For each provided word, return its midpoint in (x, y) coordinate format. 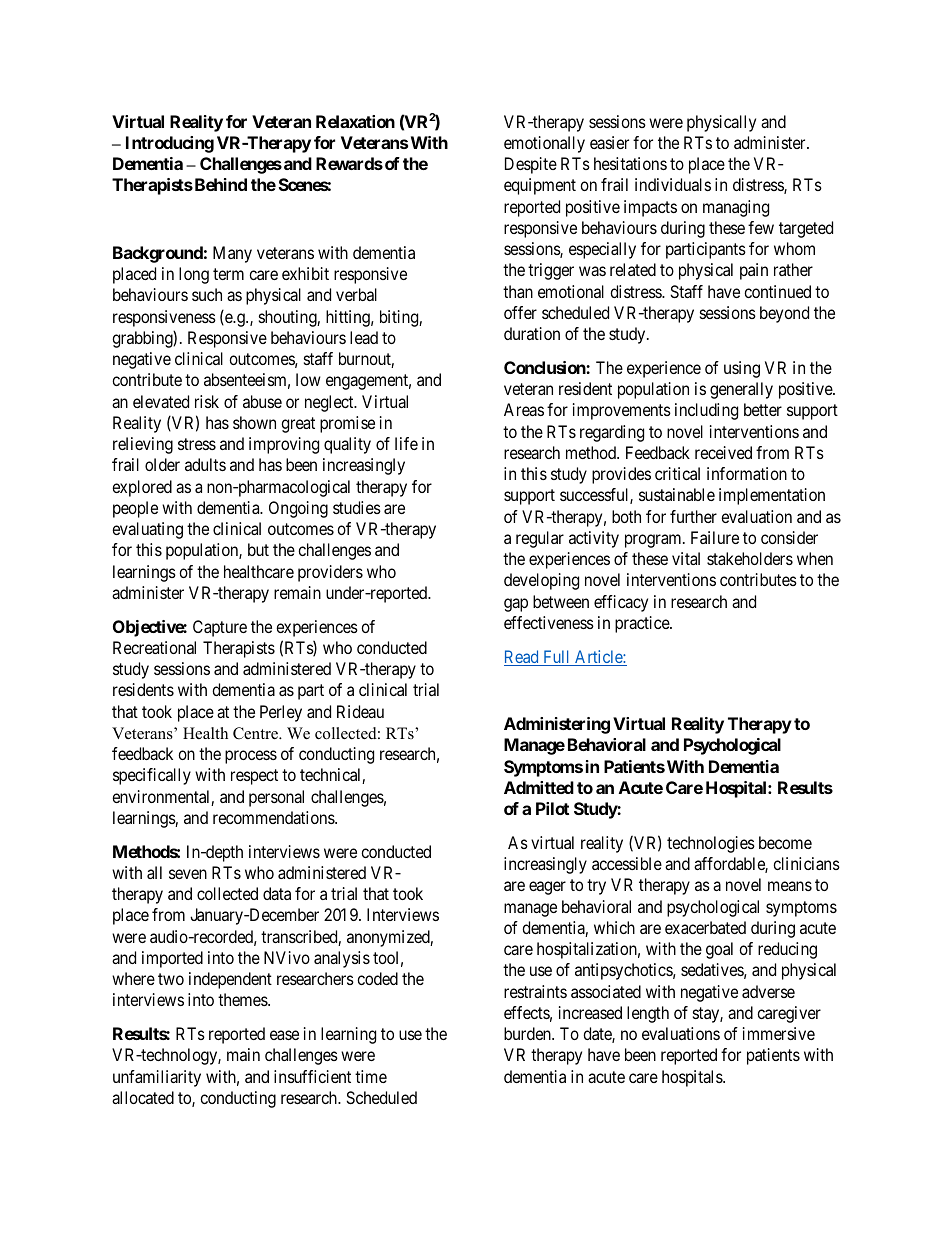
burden (528, 1033)
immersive (779, 1033)
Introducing (170, 144)
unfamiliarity (157, 1078)
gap (516, 605)
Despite (531, 165)
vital (686, 558)
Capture (220, 628)
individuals (673, 184)
